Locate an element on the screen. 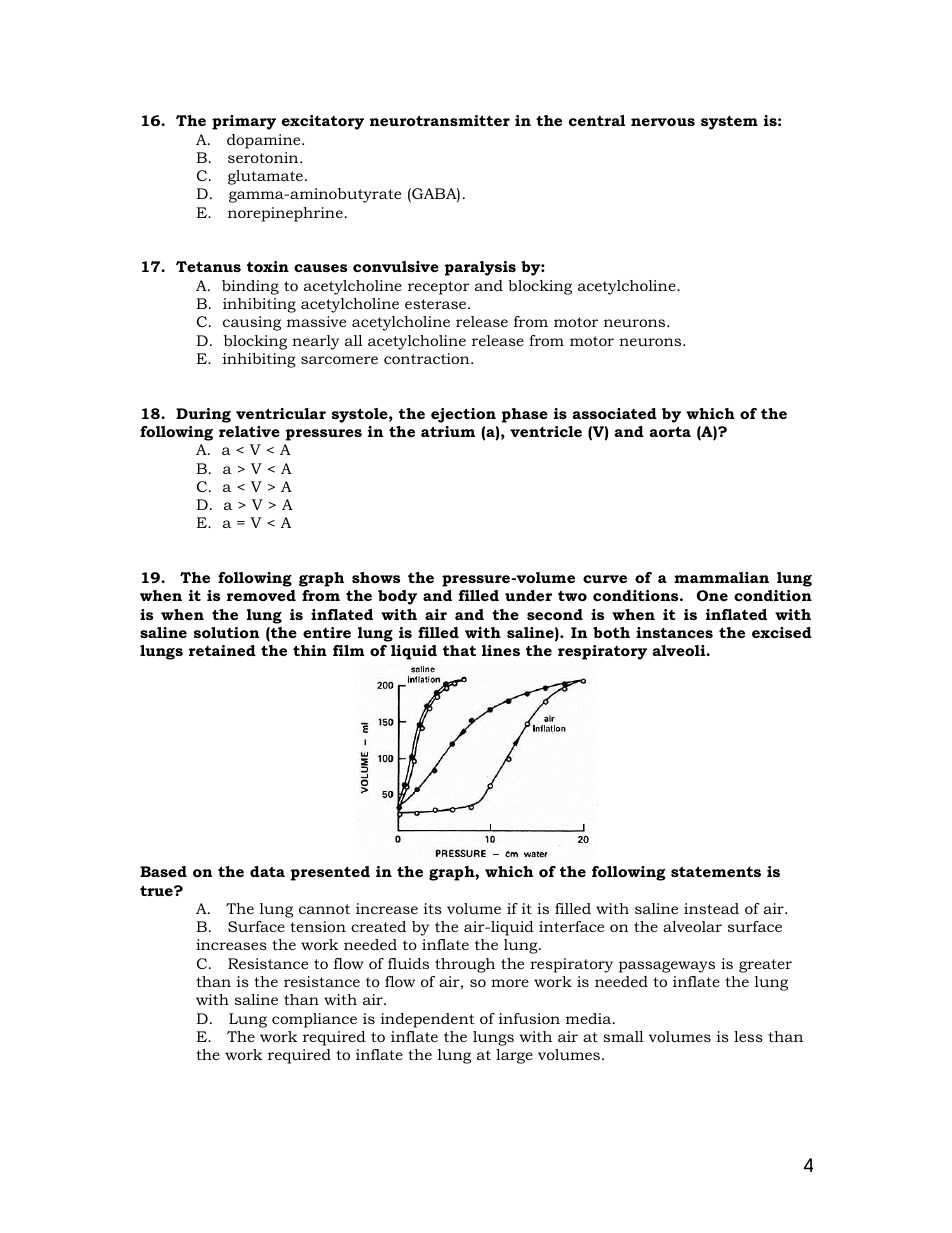  One is located at coordinates (712, 595).
